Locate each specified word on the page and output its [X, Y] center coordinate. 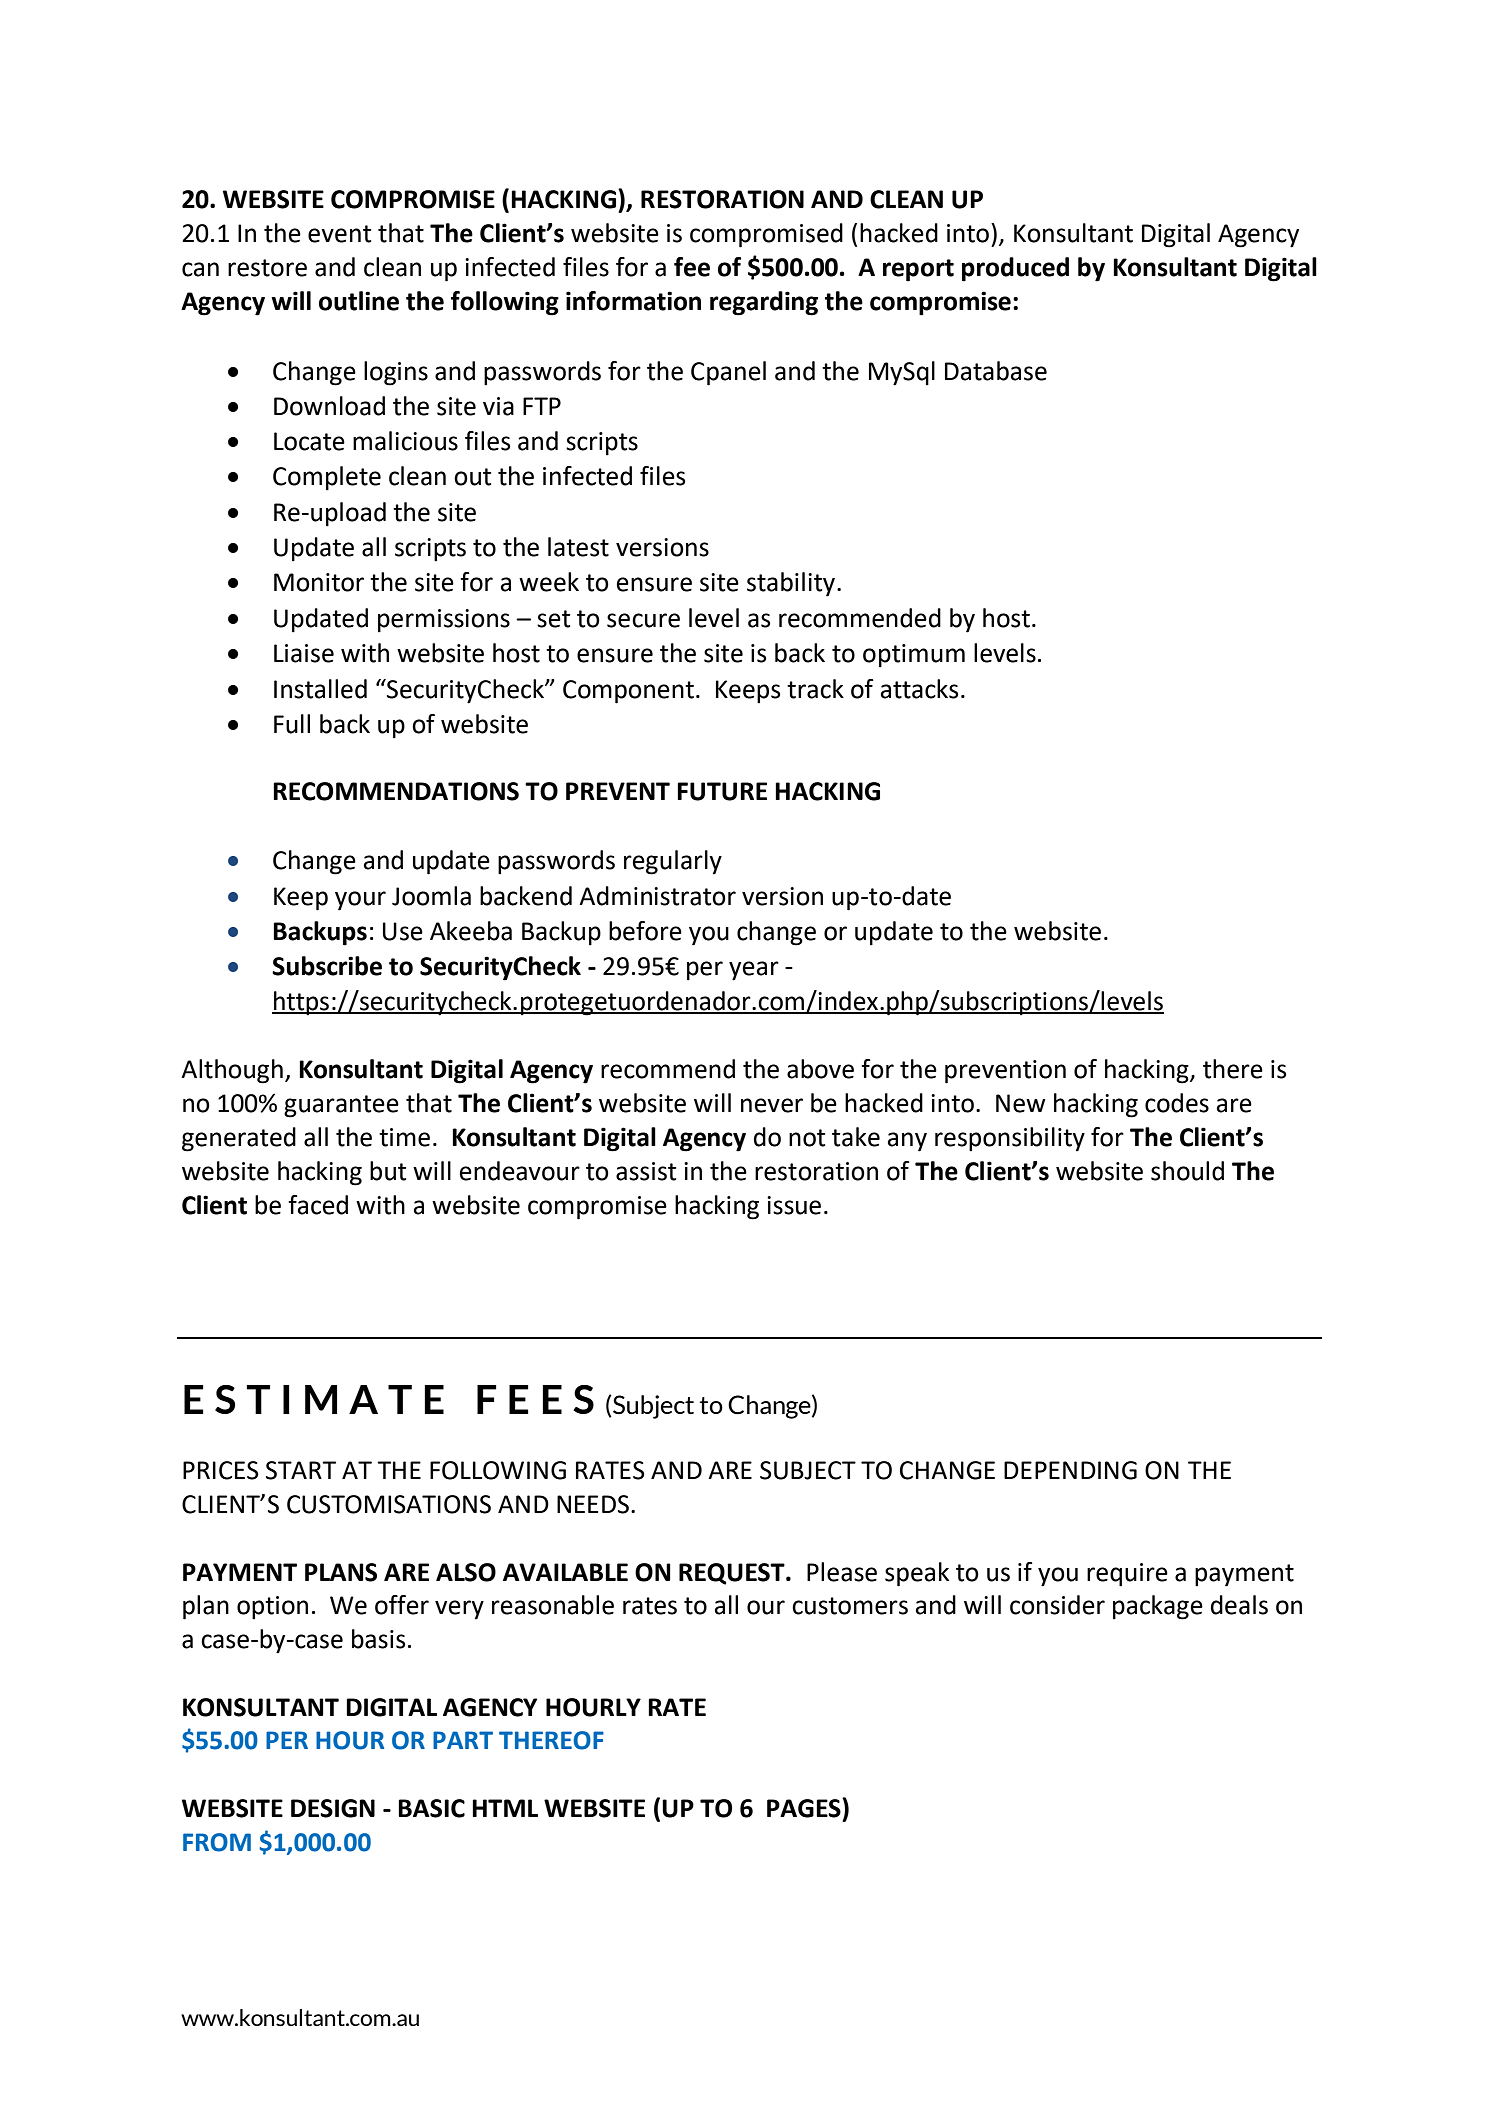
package [1158, 1607]
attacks [919, 689]
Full [292, 724]
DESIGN [333, 1808]
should [1187, 1171]
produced [1015, 269]
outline [359, 301]
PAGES [805, 1808]
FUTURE [722, 791]
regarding [764, 303]
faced [318, 1205]
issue [794, 1205]
